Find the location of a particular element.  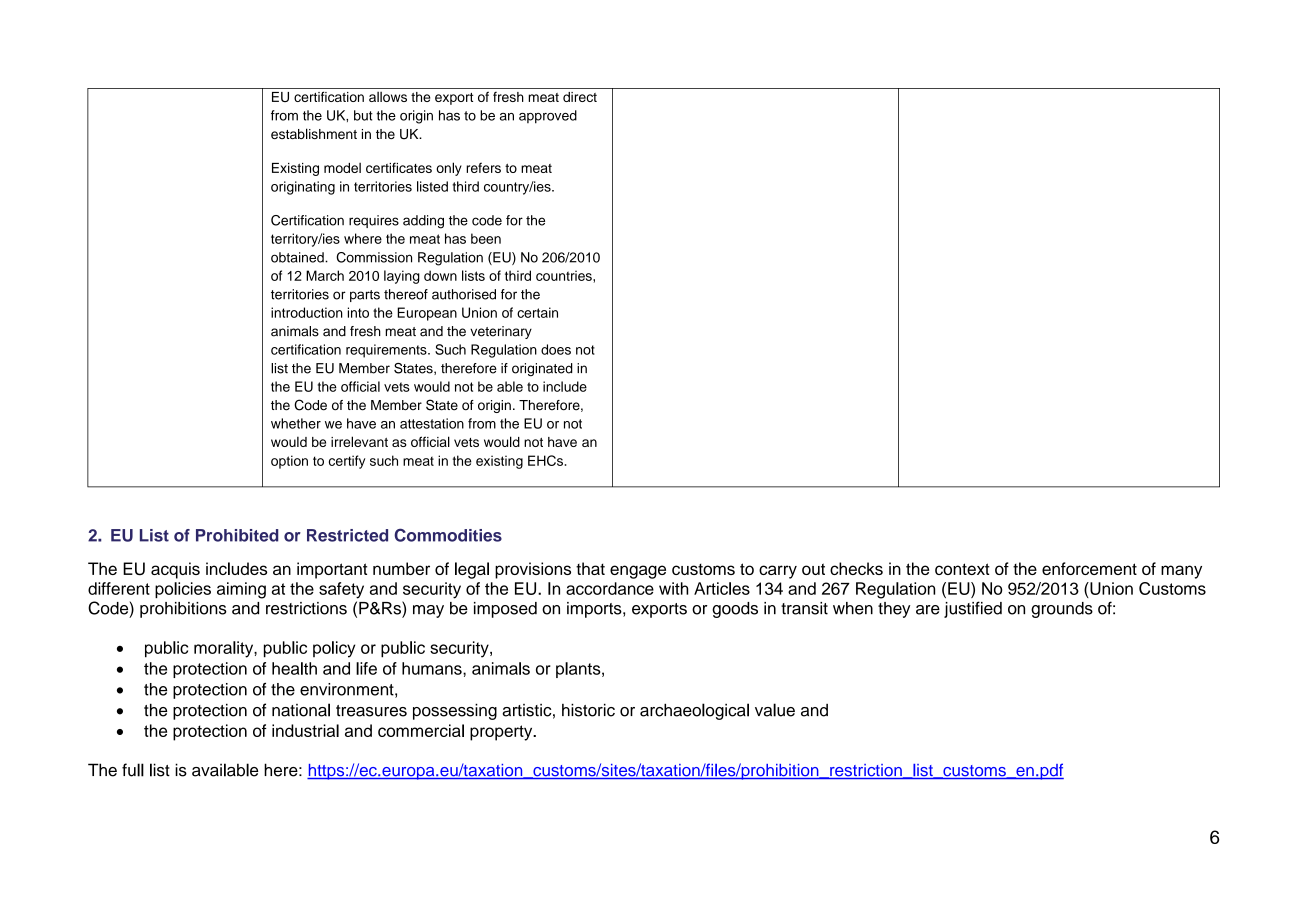

enforcement is located at coordinates (1089, 568).
